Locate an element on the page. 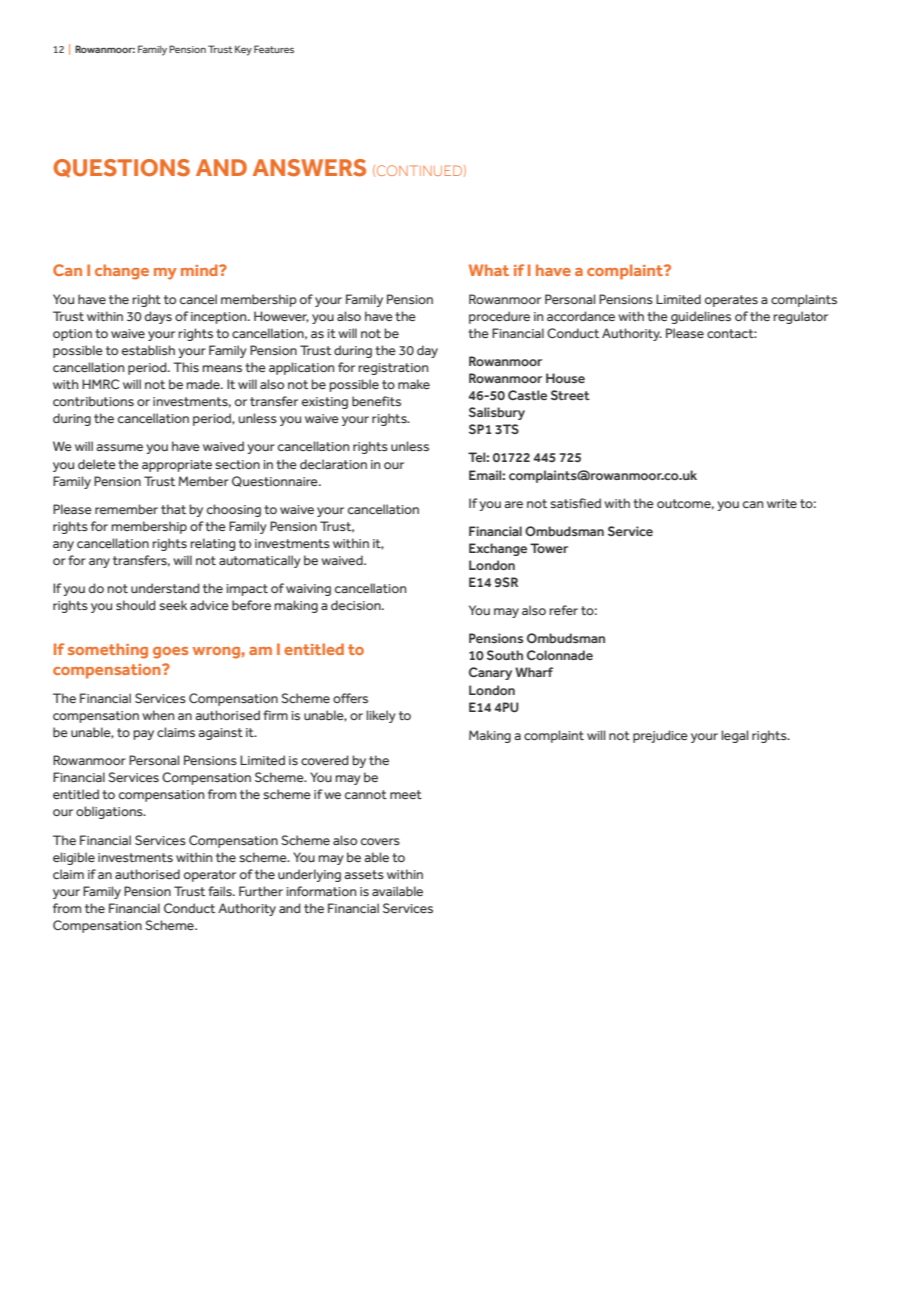 The width and height of the image is (924, 1308). legal is located at coordinates (734, 736).
